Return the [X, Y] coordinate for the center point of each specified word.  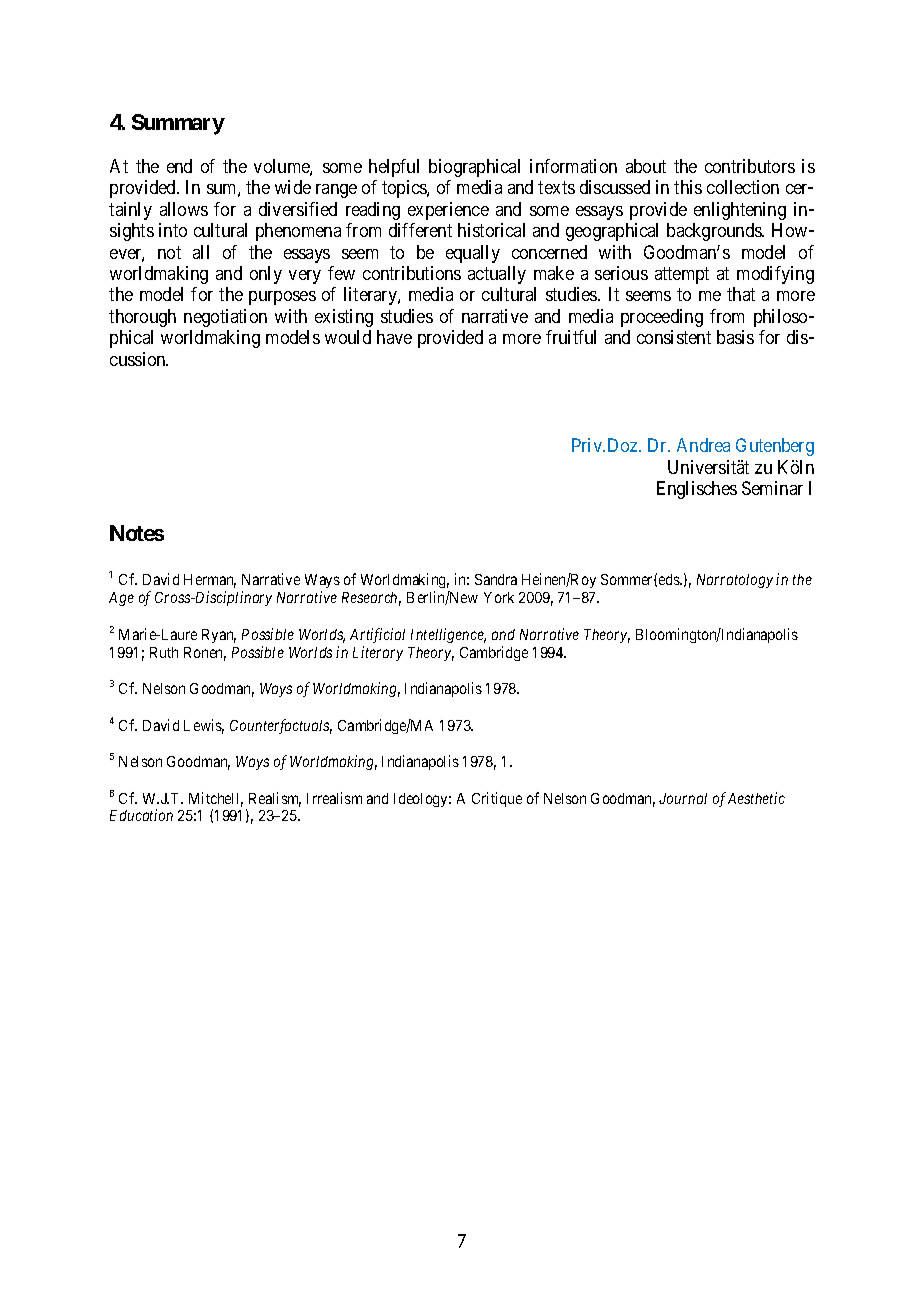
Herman [210, 581]
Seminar [772, 488]
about [646, 166]
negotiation [225, 318]
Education [141, 815]
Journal [683, 798]
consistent [674, 337]
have [394, 337]
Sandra [496, 579]
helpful [394, 168]
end [179, 166]
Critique [497, 799]
